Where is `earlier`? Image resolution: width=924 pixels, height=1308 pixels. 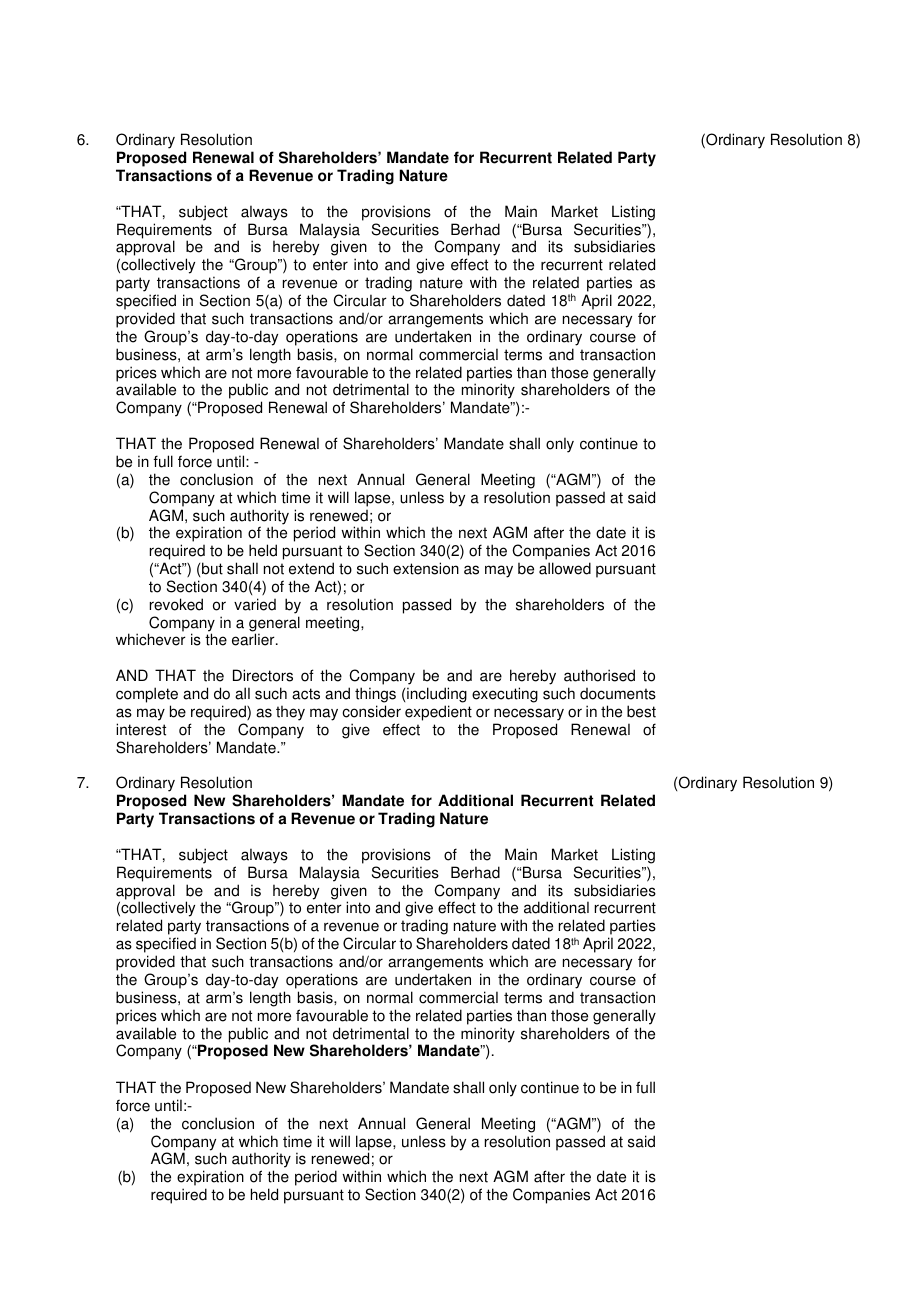
earlier is located at coordinates (254, 639).
